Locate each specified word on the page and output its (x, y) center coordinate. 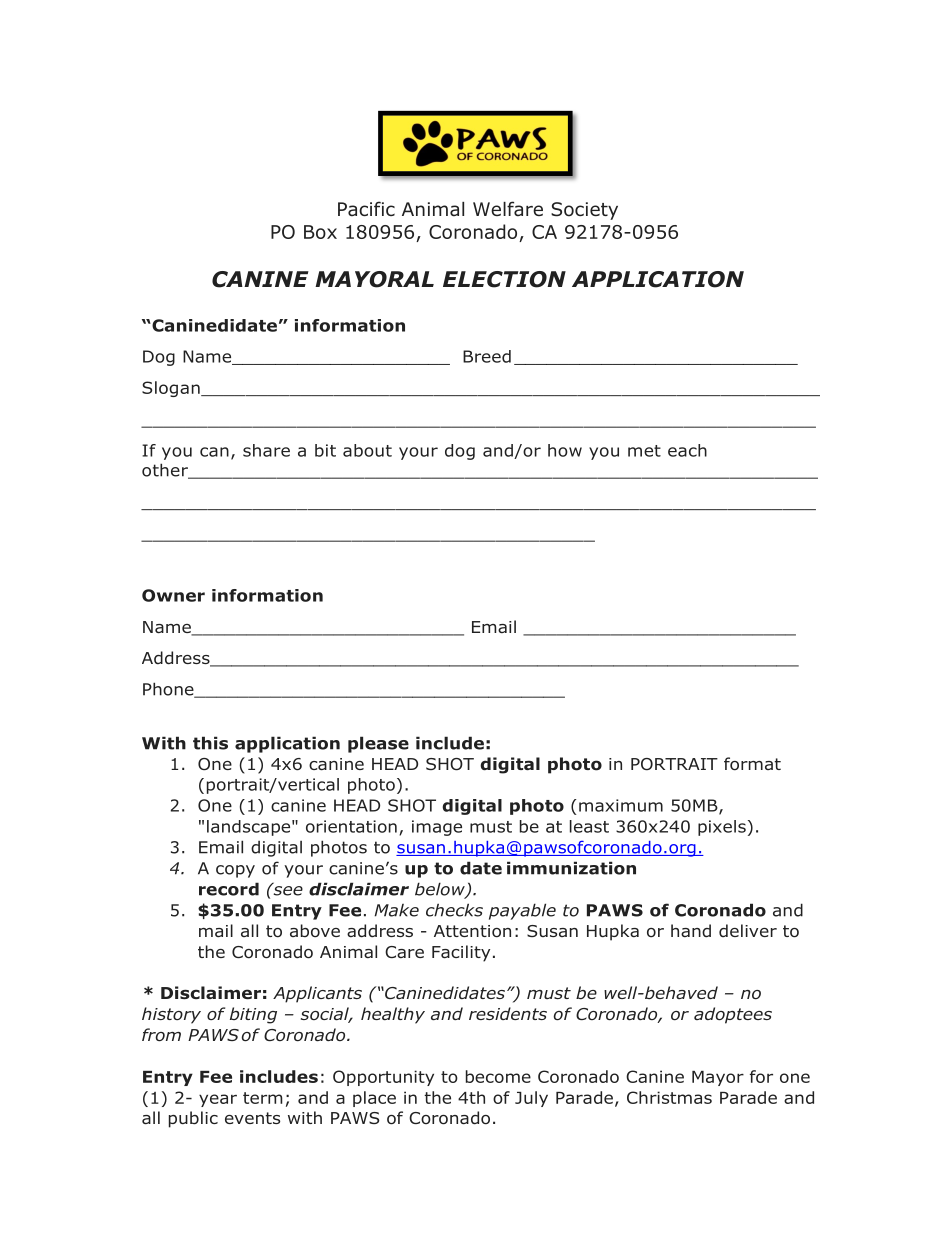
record (229, 889)
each (687, 450)
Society (584, 211)
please (378, 744)
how (565, 450)
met (644, 451)
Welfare (508, 209)
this (210, 743)
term (263, 1098)
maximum (621, 805)
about (367, 450)
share (266, 450)
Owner (173, 595)
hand (691, 931)
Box (320, 232)
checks (454, 910)
